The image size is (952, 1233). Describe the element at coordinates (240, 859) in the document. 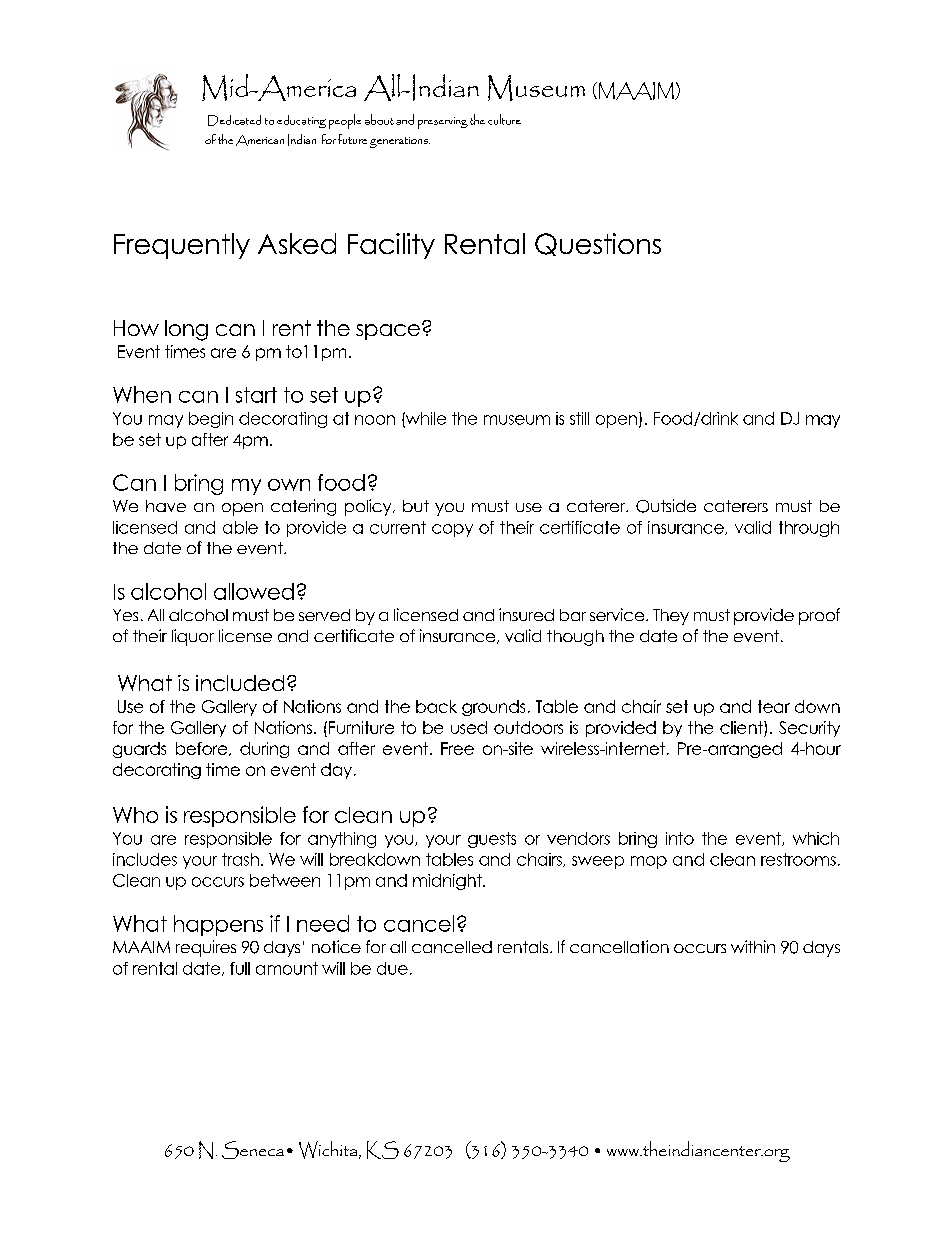

I see `trash` at that location.
